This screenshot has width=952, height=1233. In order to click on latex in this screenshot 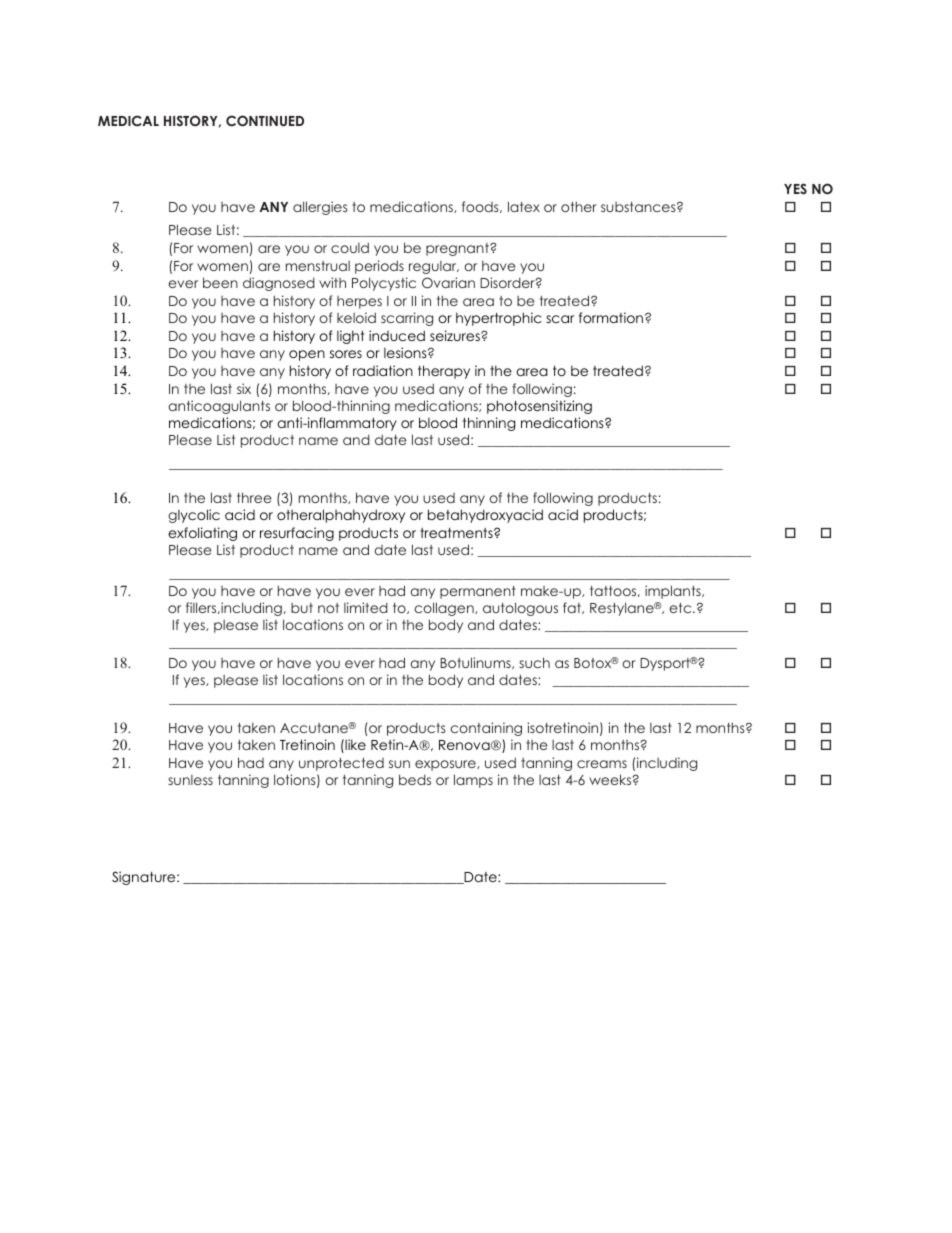, I will do `click(524, 206)`.
